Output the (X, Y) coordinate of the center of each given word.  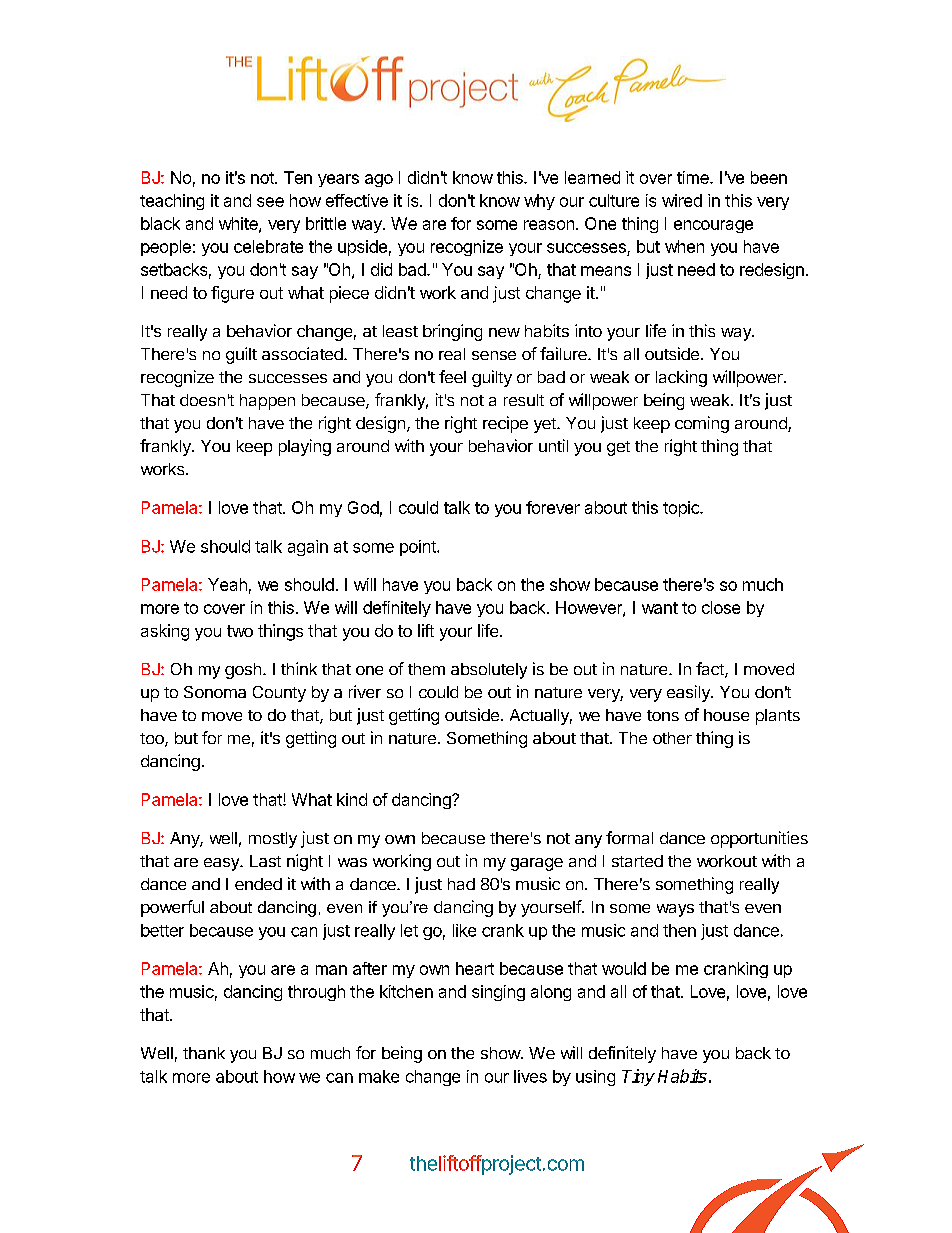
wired (682, 200)
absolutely (489, 671)
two (240, 631)
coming (702, 424)
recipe (505, 424)
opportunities (759, 839)
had (461, 884)
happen (267, 402)
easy (222, 864)
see (270, 202)
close (721, 607)
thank (204, 1053)
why (539, 202)
